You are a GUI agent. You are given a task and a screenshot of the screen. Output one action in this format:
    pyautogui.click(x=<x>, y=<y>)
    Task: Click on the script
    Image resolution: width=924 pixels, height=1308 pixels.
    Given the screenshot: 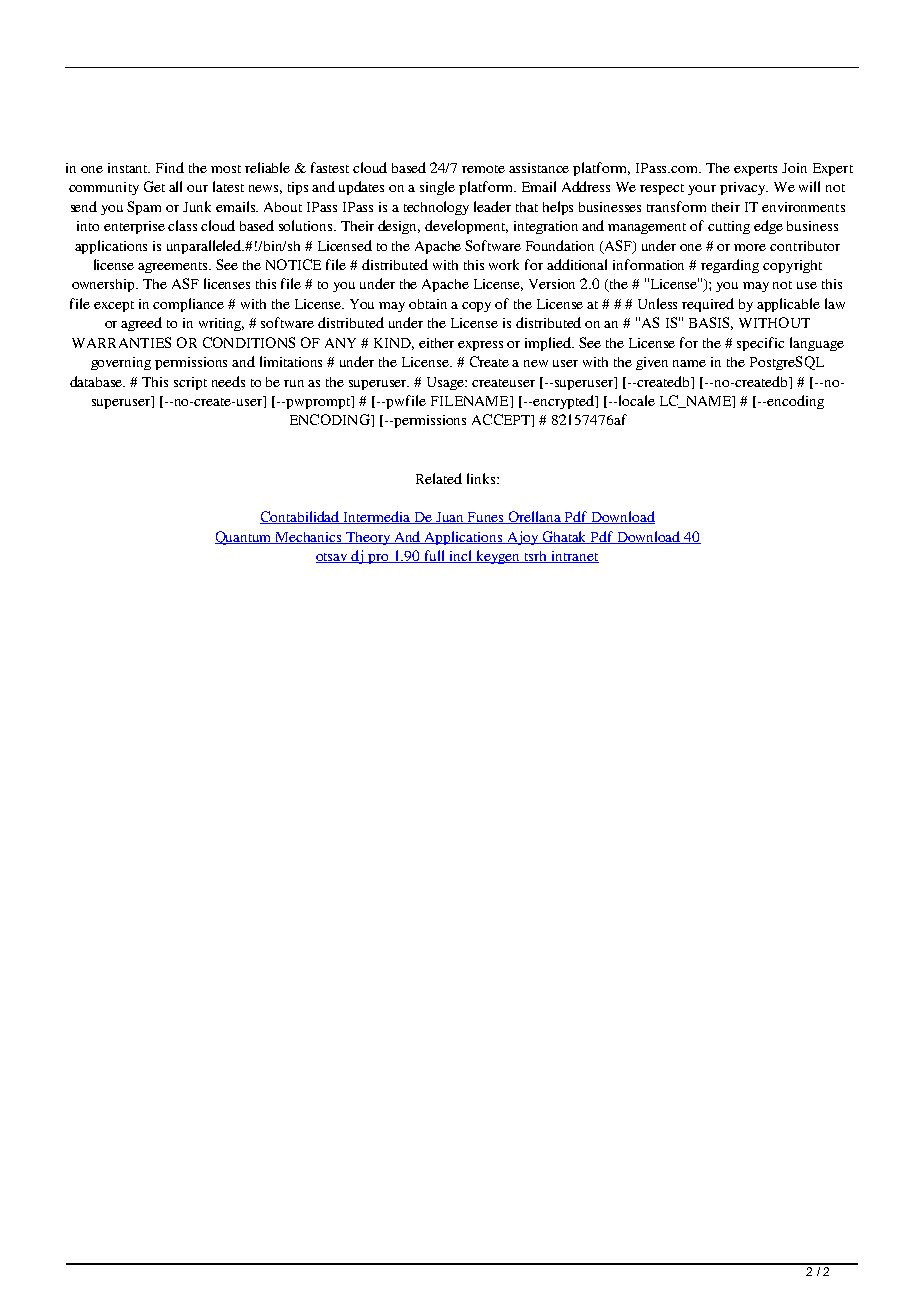 What is the action you would take?
    pyautogui.click(x=190, y=383)
